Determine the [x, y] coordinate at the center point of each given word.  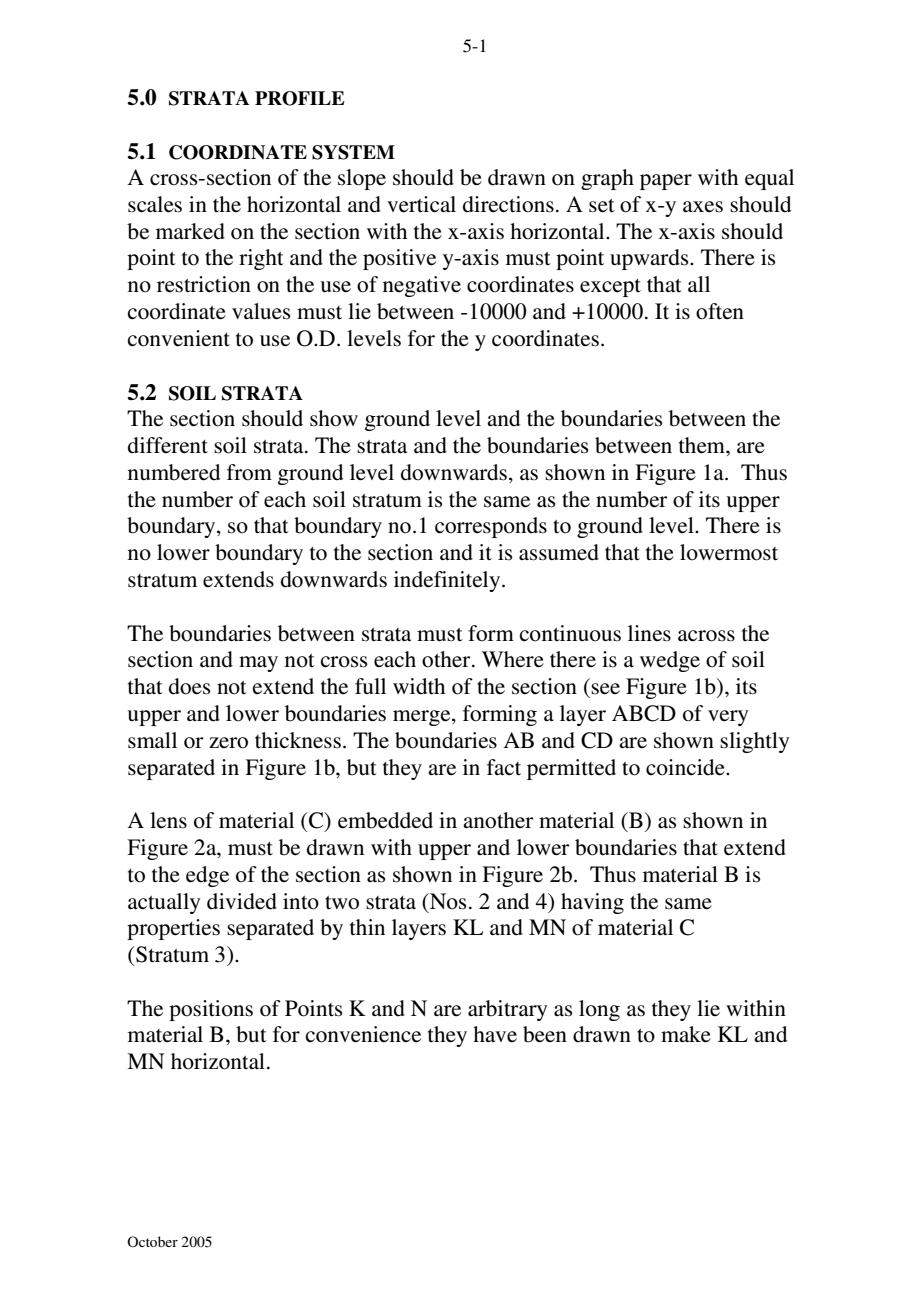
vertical [421, 204]
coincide [686, 767]
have [495, 1034]
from [249, 472]
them [703, 445]
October [152, 1241]
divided [242, 901]
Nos [447, 901]
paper [666, 182]
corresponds [491, 527]
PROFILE [300, 98]
